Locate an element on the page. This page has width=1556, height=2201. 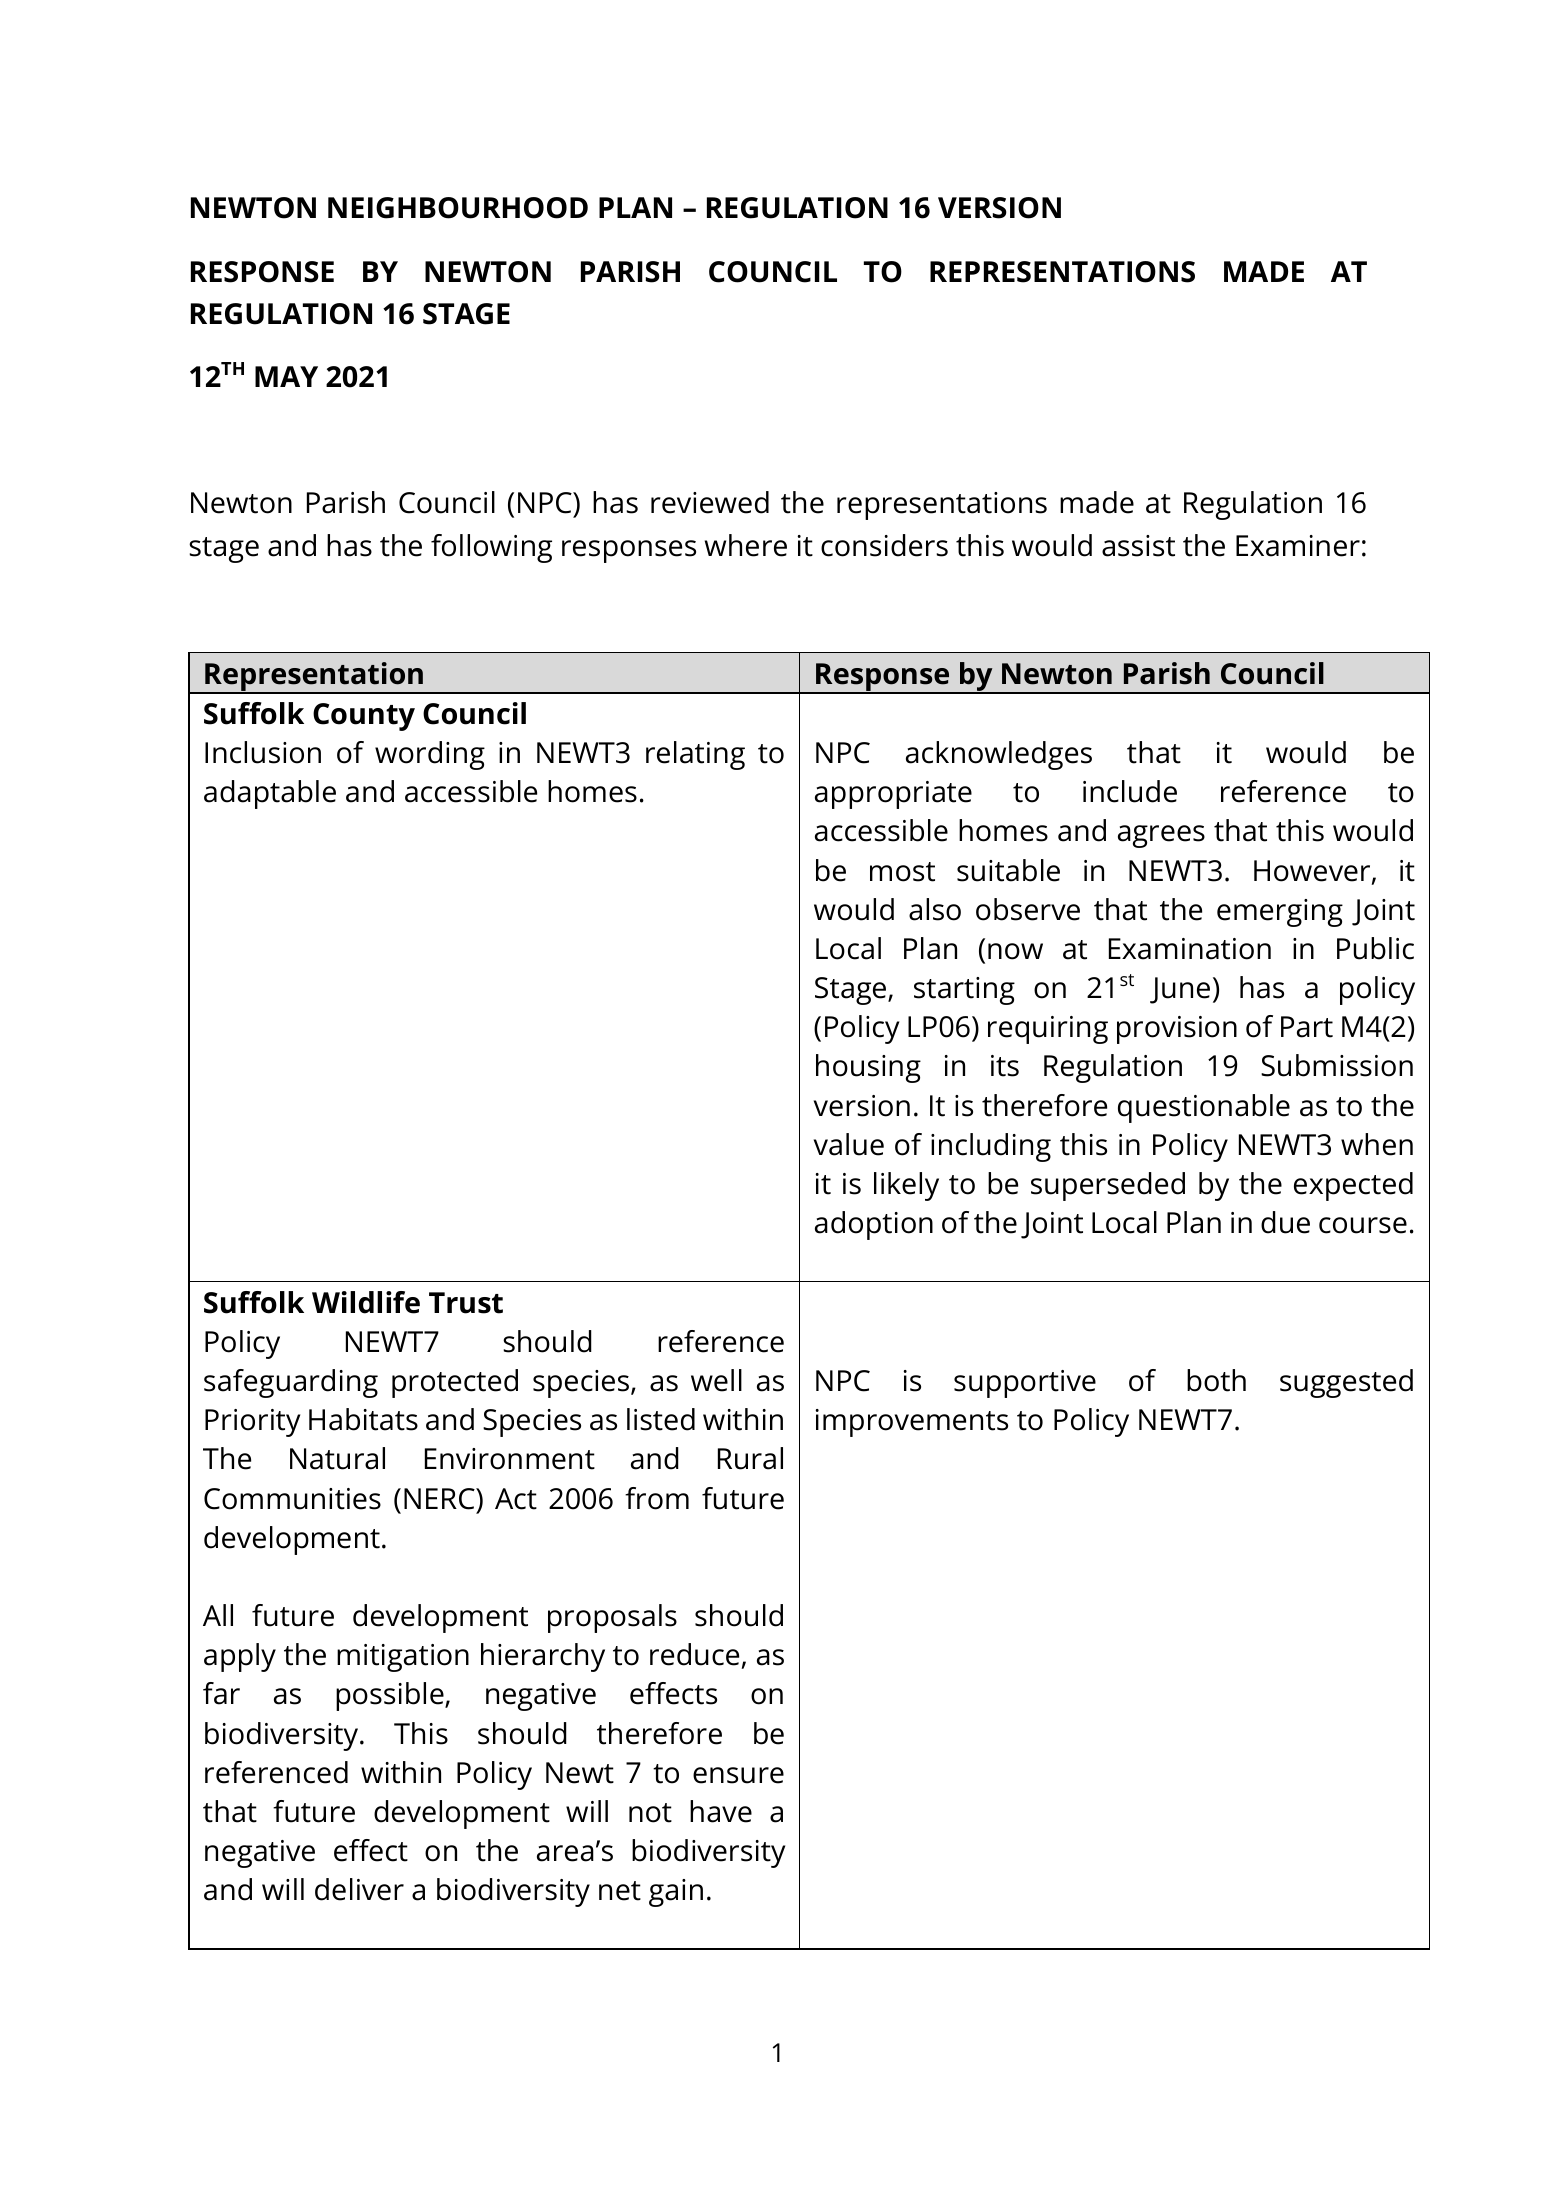
reviewed is located at coordinates (710, 502).
